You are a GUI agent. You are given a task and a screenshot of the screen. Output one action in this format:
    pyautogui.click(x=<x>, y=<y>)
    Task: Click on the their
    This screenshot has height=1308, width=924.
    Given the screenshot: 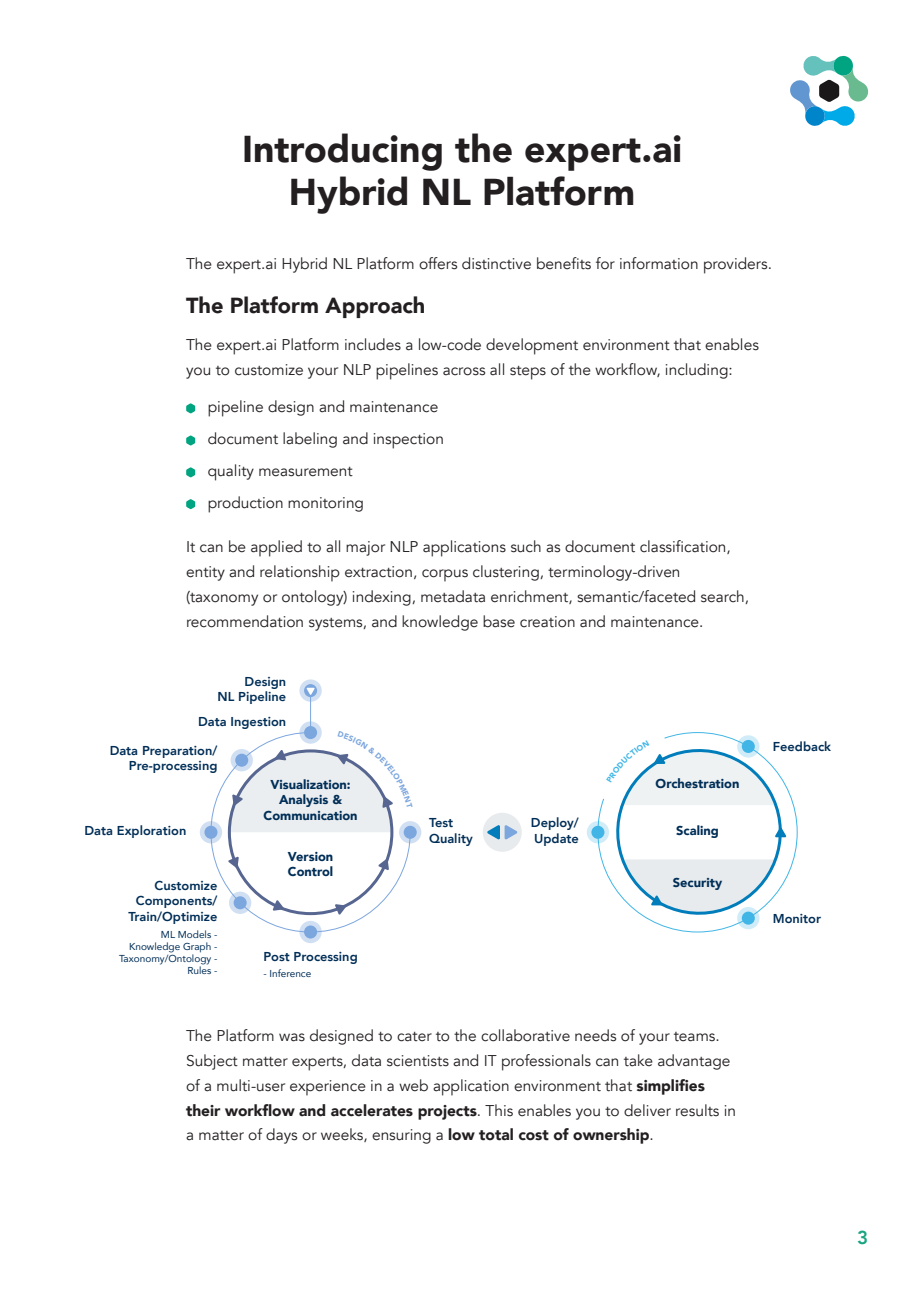 What is the action you would take?
    pyautogui.click(x=203, y=1110)
